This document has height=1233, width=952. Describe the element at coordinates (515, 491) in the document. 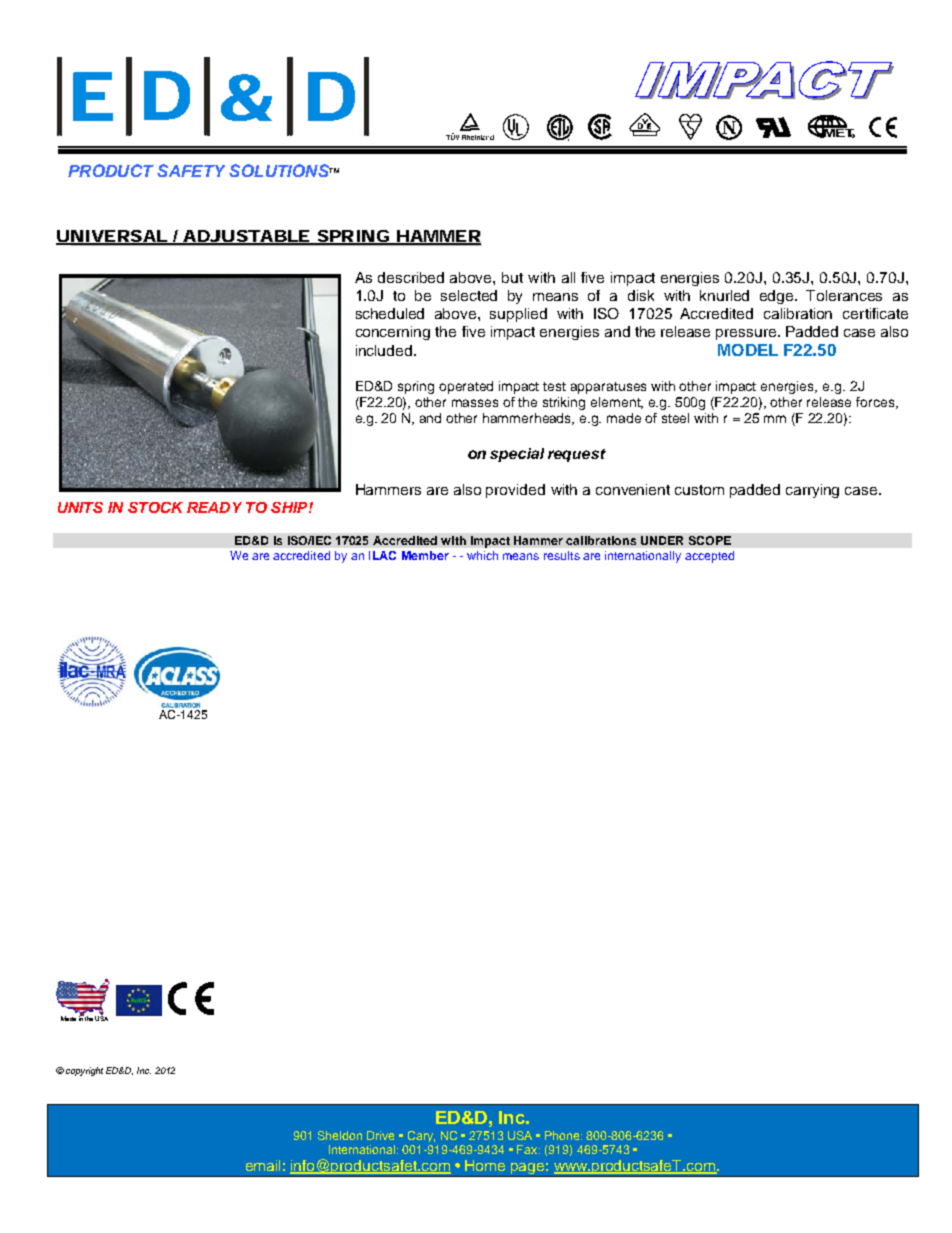

I see `provided` at that location.
